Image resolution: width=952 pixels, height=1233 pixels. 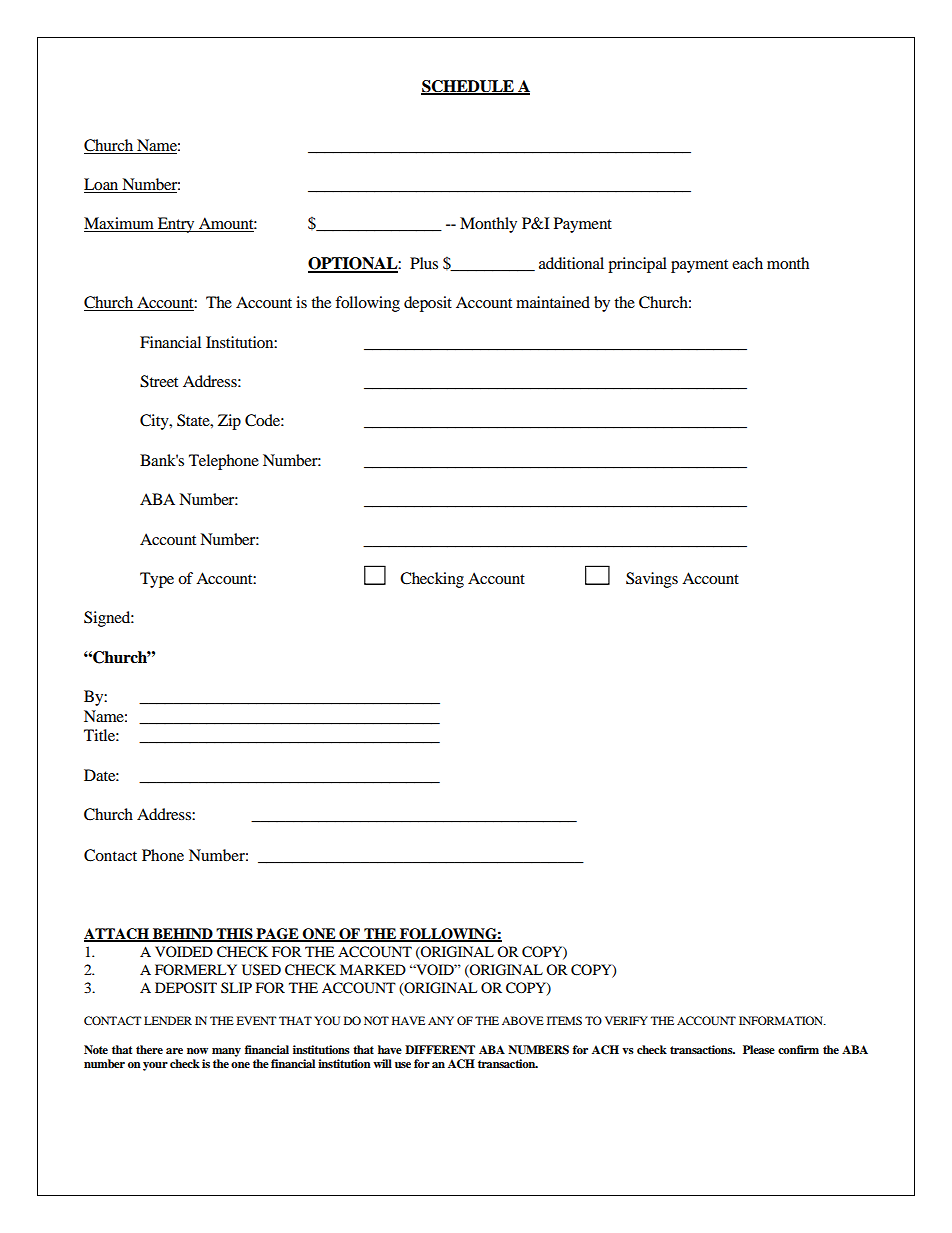 I want to click on City, so click(x=155, y=422).
